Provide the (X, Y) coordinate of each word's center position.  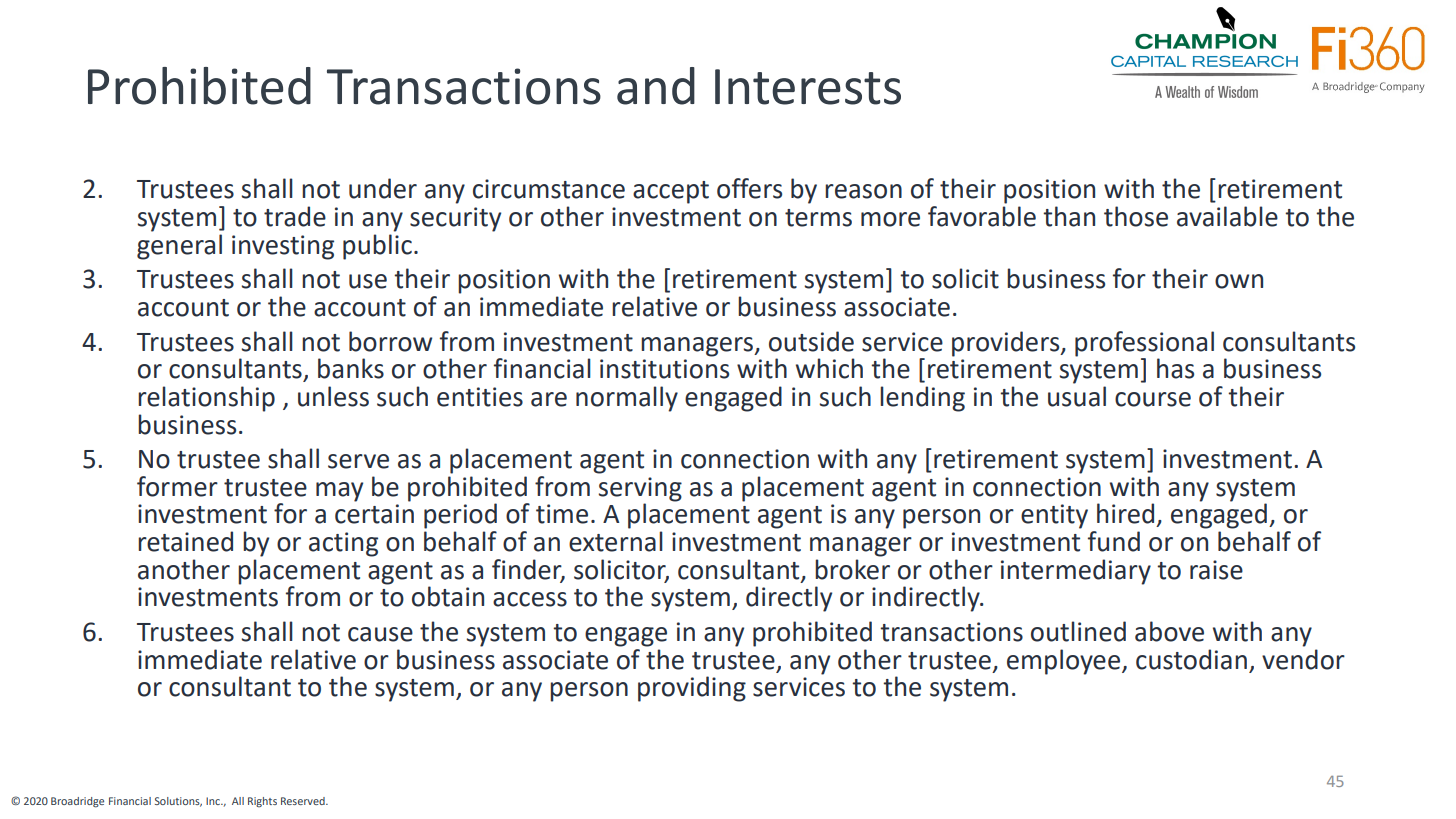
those (1136, 216)
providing (692, 689)
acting (343, 544)
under (383, 188)
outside (811, 341)
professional (1144, 344)
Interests (808, 87)
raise (1216, 570)
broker (852, 569)
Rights (262, 802)
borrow (390, 341)
